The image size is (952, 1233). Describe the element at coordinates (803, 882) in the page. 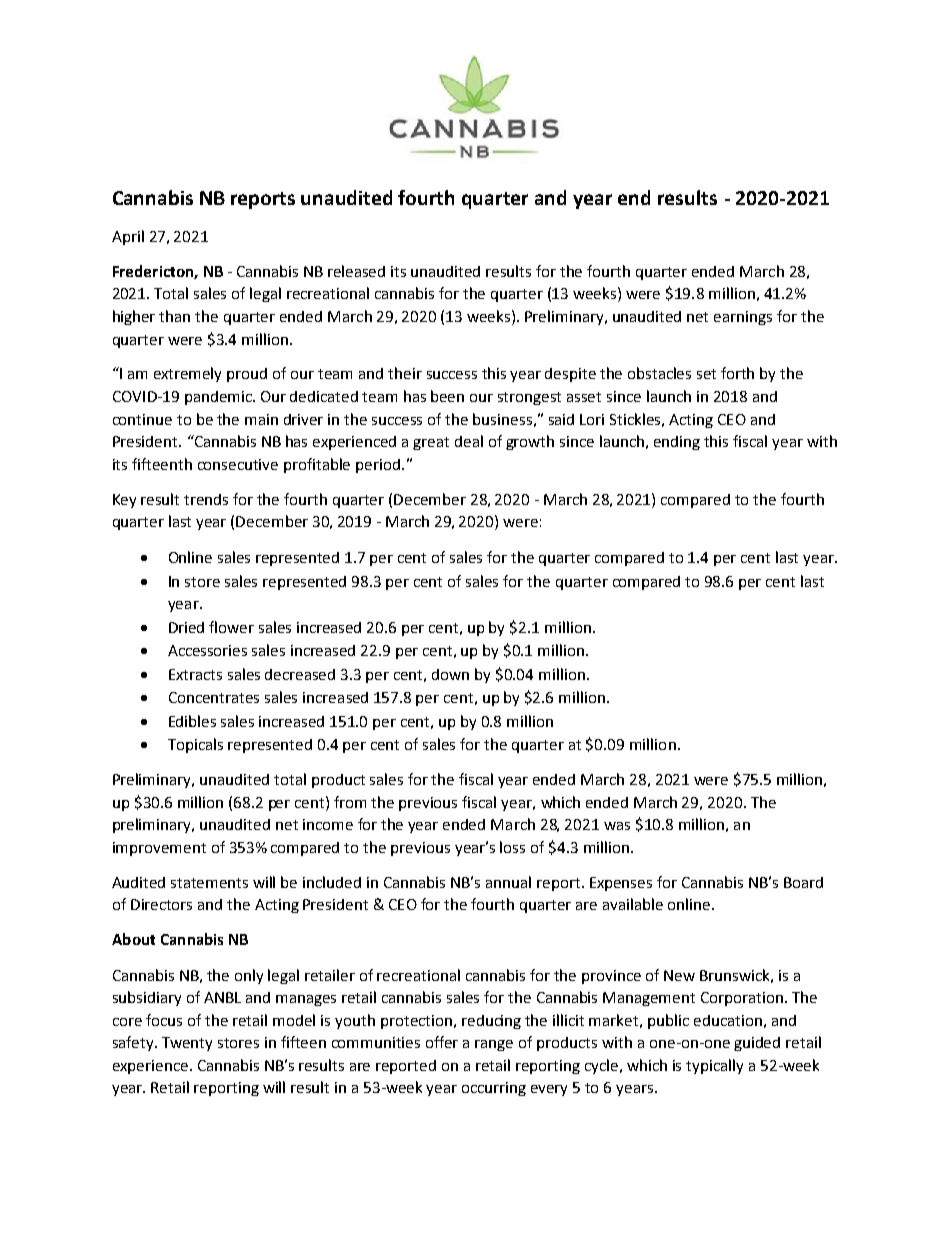

I see `Board` at that location.
